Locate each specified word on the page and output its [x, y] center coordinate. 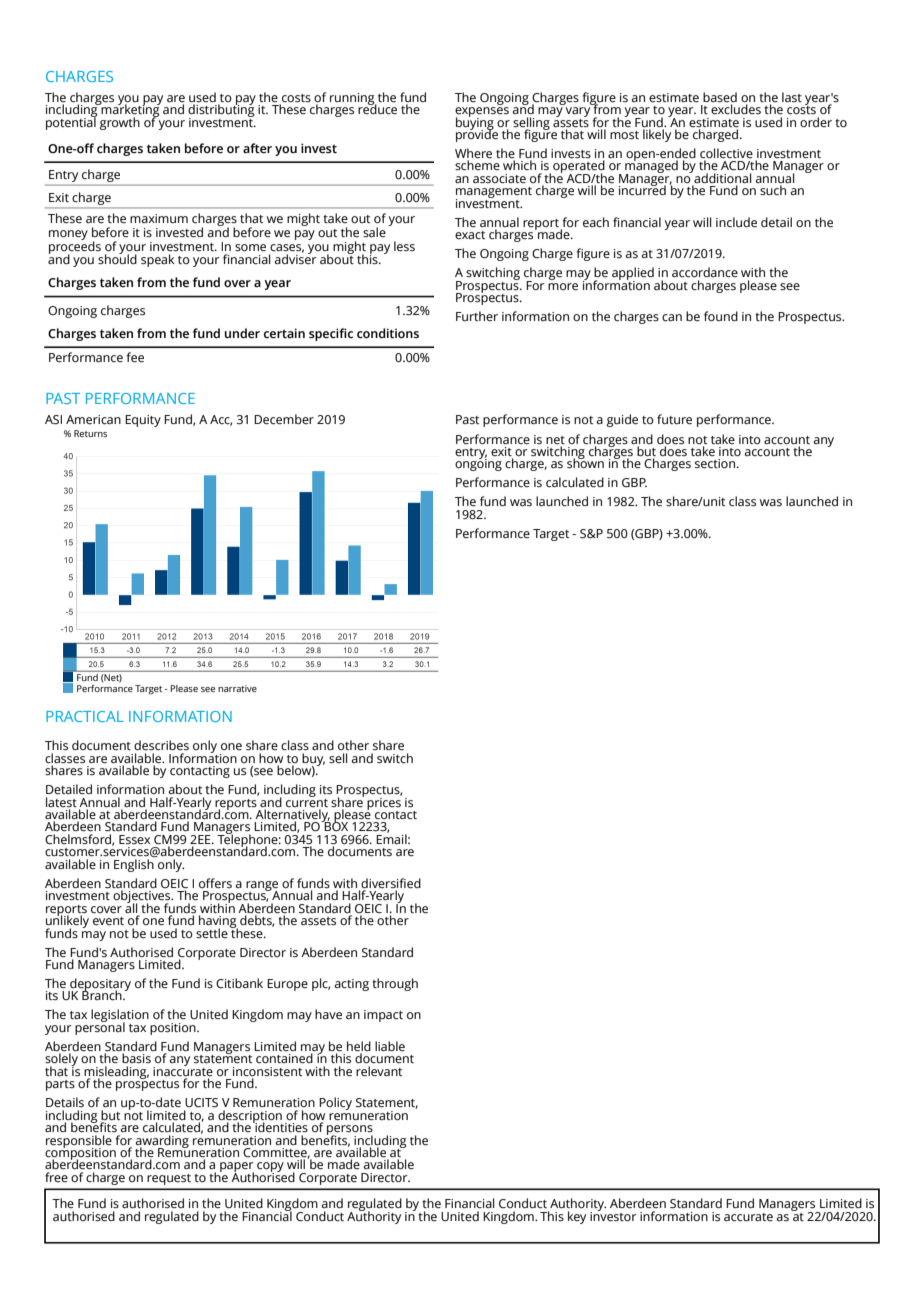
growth [120, 123]
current [307, 801]
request [169, 1179]
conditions [388, 333]
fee [135, 357]
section [716, 463]
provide [477, 134]
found [721, 316]
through [395, 984]
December [284, 419]
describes [161, 745]
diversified [391, 883]
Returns [90, 433]
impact [383, 1016]
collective [726, 154]
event [108, 921]
